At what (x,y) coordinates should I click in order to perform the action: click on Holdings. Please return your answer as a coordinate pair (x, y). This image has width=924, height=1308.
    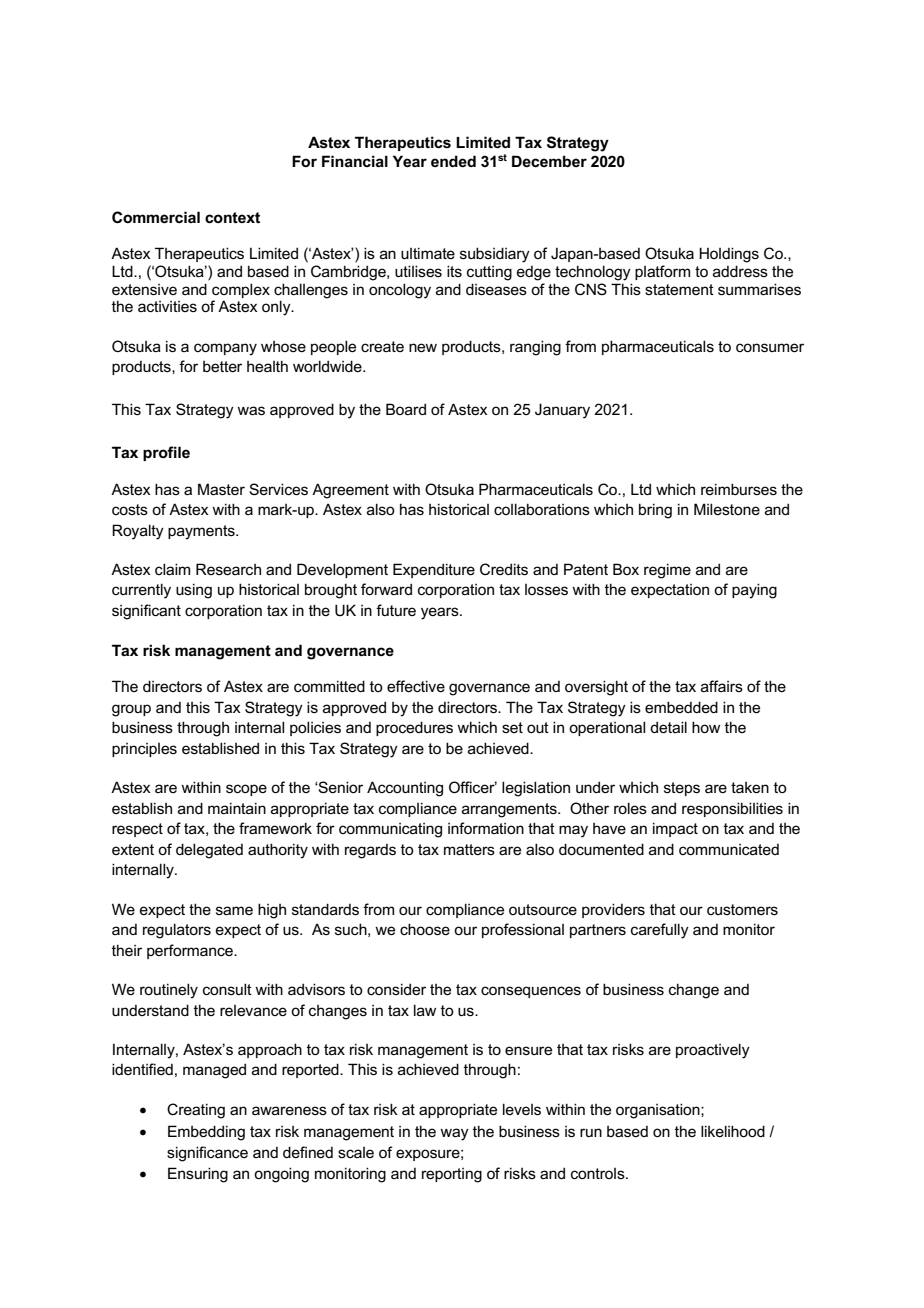
    Looking at the image, I should click on (729, 255).
